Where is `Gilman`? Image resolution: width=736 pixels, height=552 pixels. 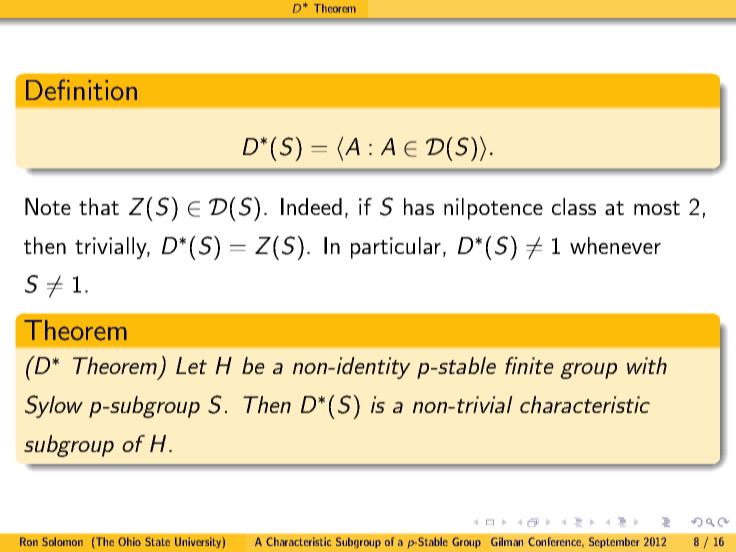
Gilman is located at coordinates (507, 541).
